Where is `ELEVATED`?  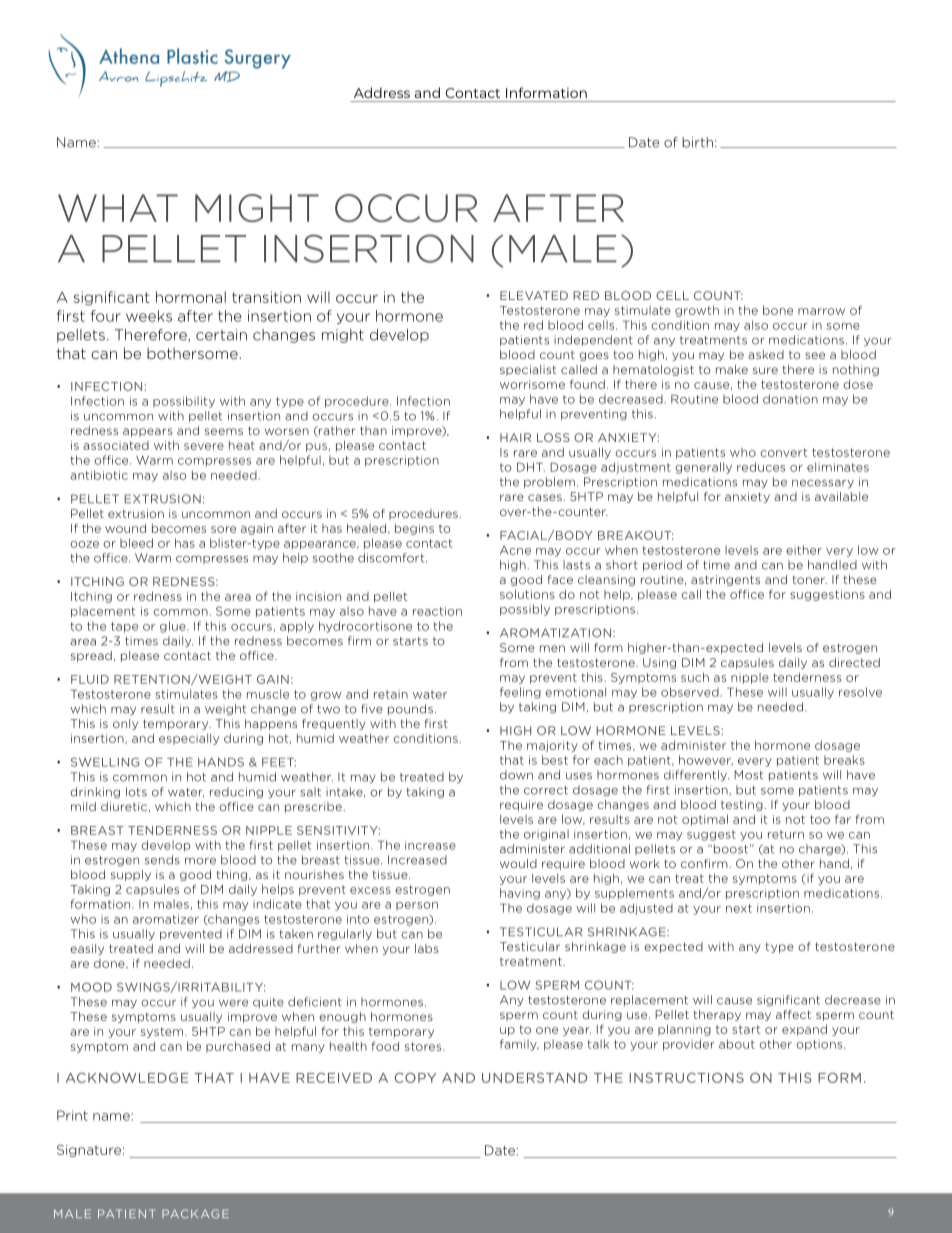 ELEVATED is located at coordinates (534, 295).
